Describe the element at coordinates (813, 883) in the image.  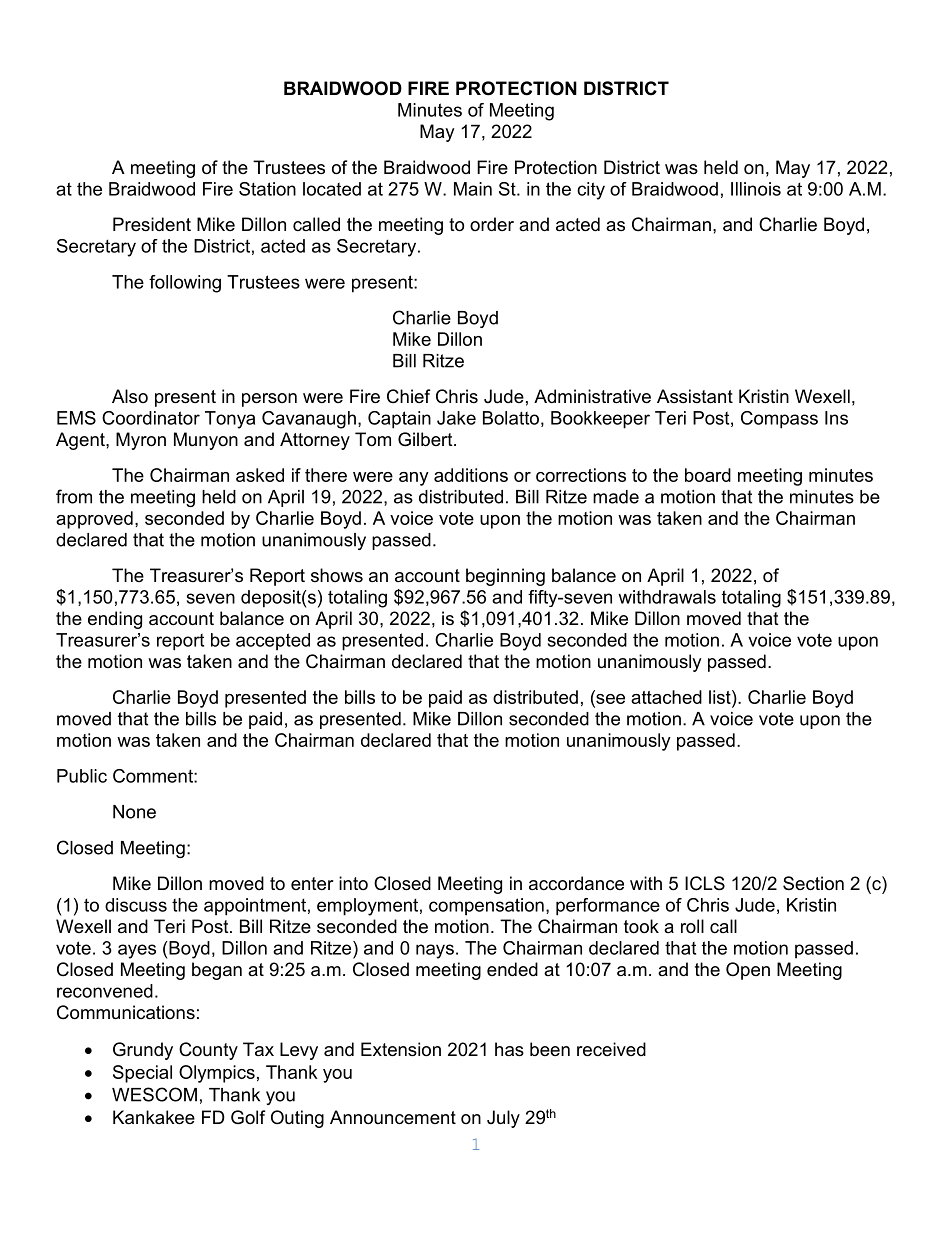
I see `Section` at that location.
